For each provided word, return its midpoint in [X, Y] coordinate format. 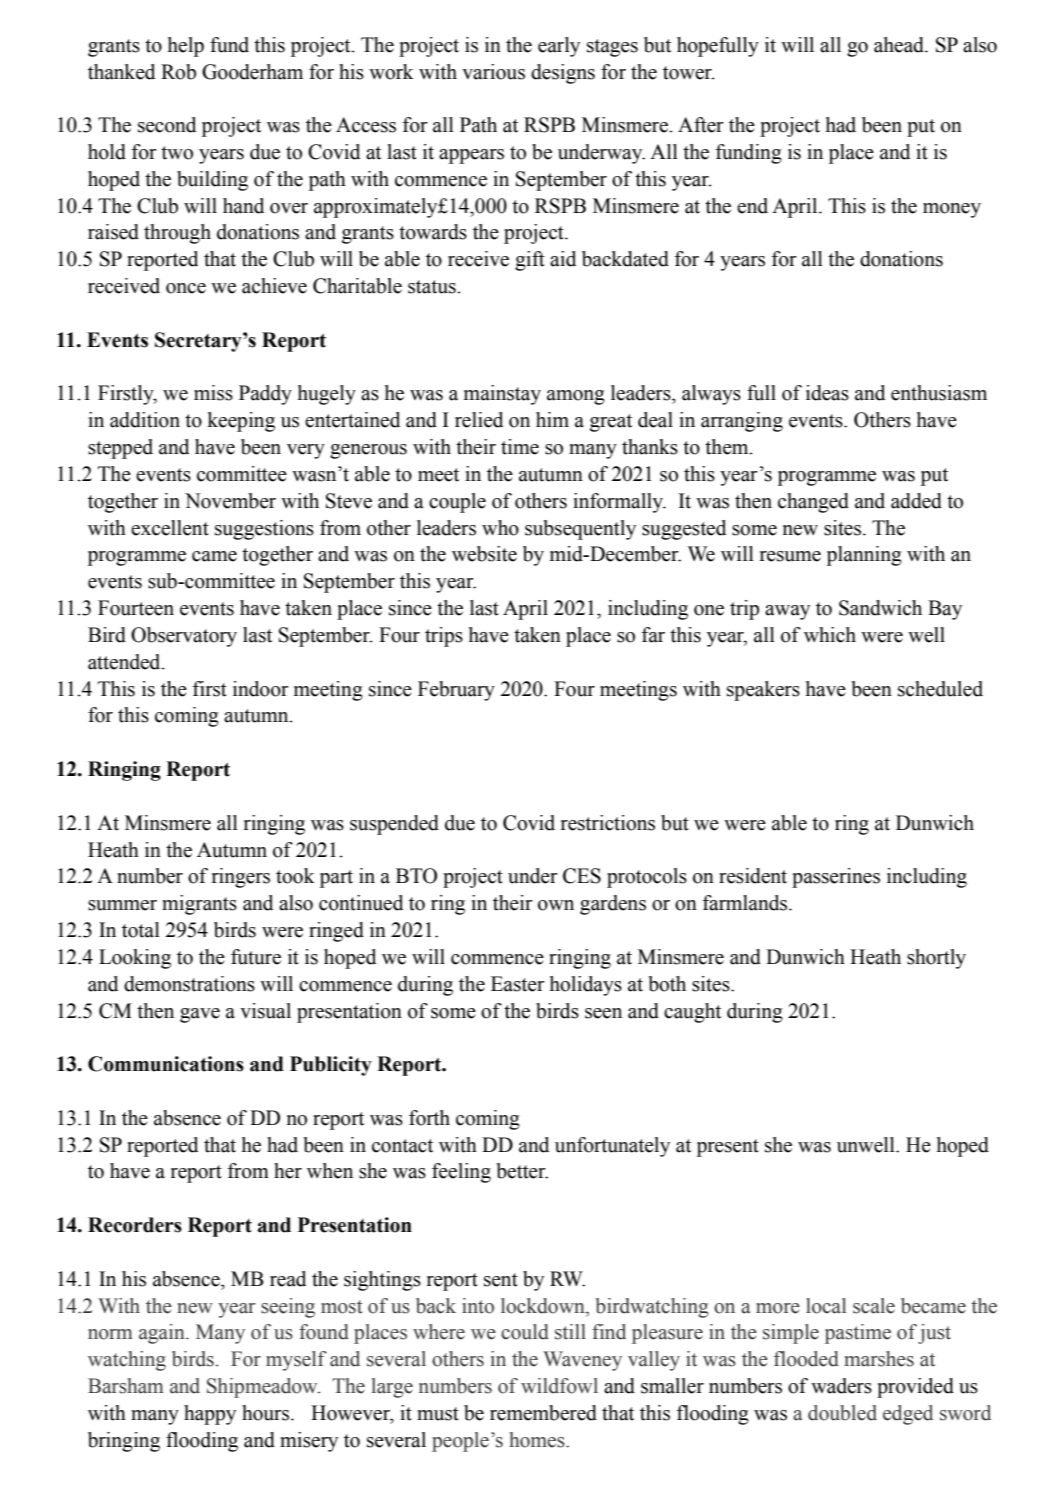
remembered [543, 1413]
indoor [261, 689]
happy [210, 1415]
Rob [178, 72]
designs [563, 74]
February [456, 691]
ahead [900, 45]
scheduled [940, 689]
